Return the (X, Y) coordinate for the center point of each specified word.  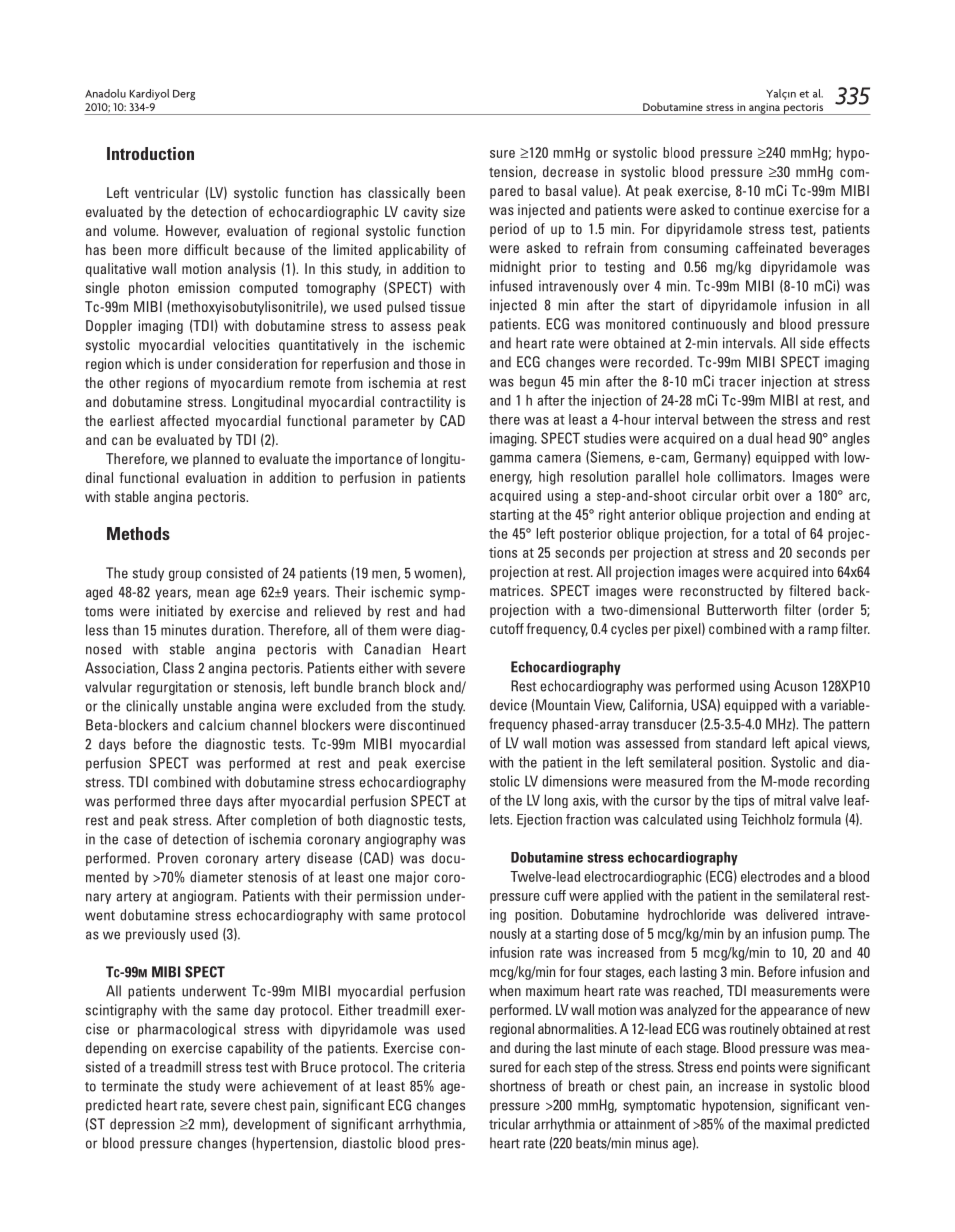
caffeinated (769, 247)
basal (561, 190)
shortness (517, 1086)
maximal (788, 1124)
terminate (129, 1086)
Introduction (150, 153)
